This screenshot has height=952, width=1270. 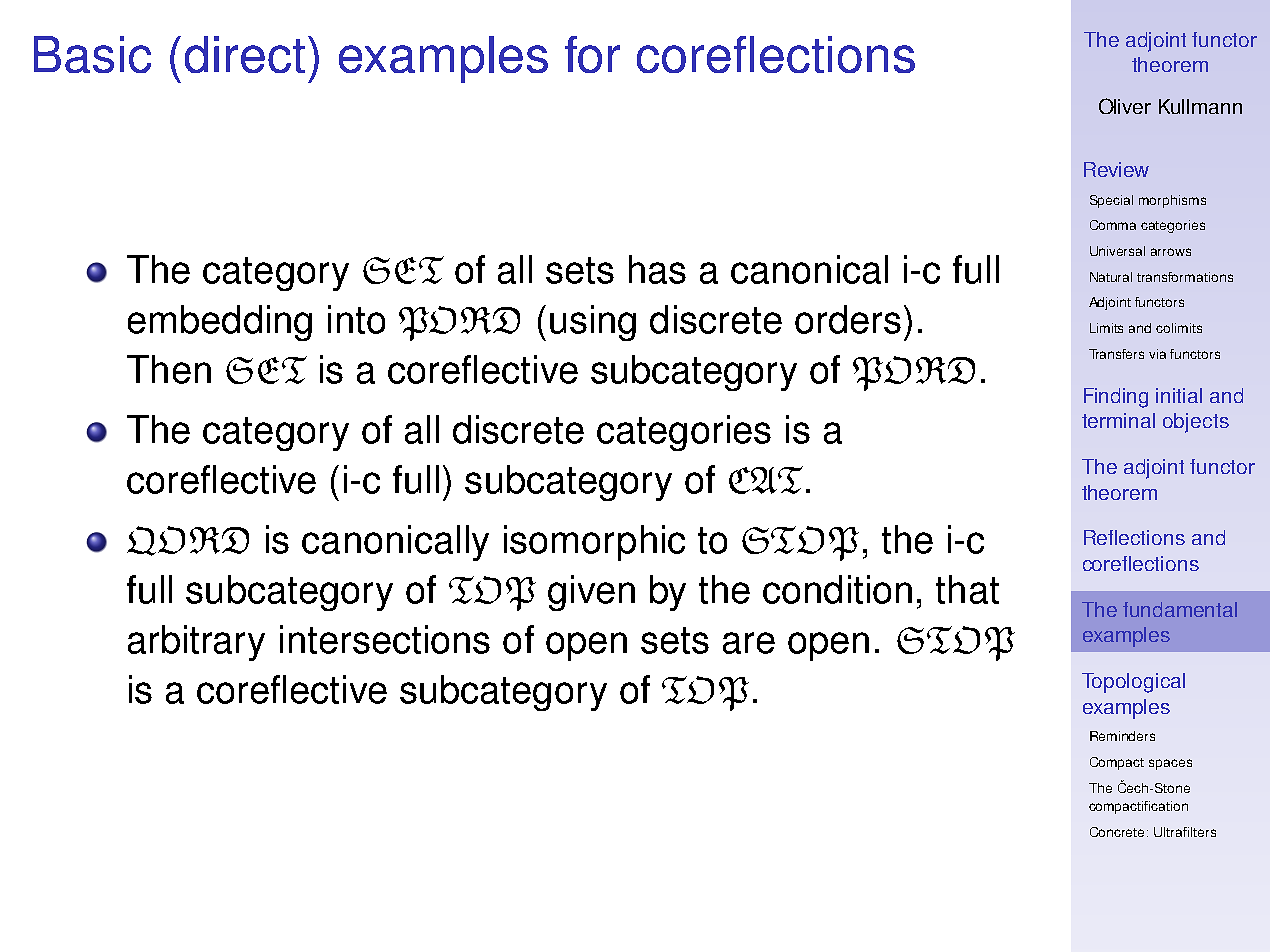 What do you see at coordinates (1118, 420) in the screenshot?
I see `terminal` at bounding box center [1118, 420].
